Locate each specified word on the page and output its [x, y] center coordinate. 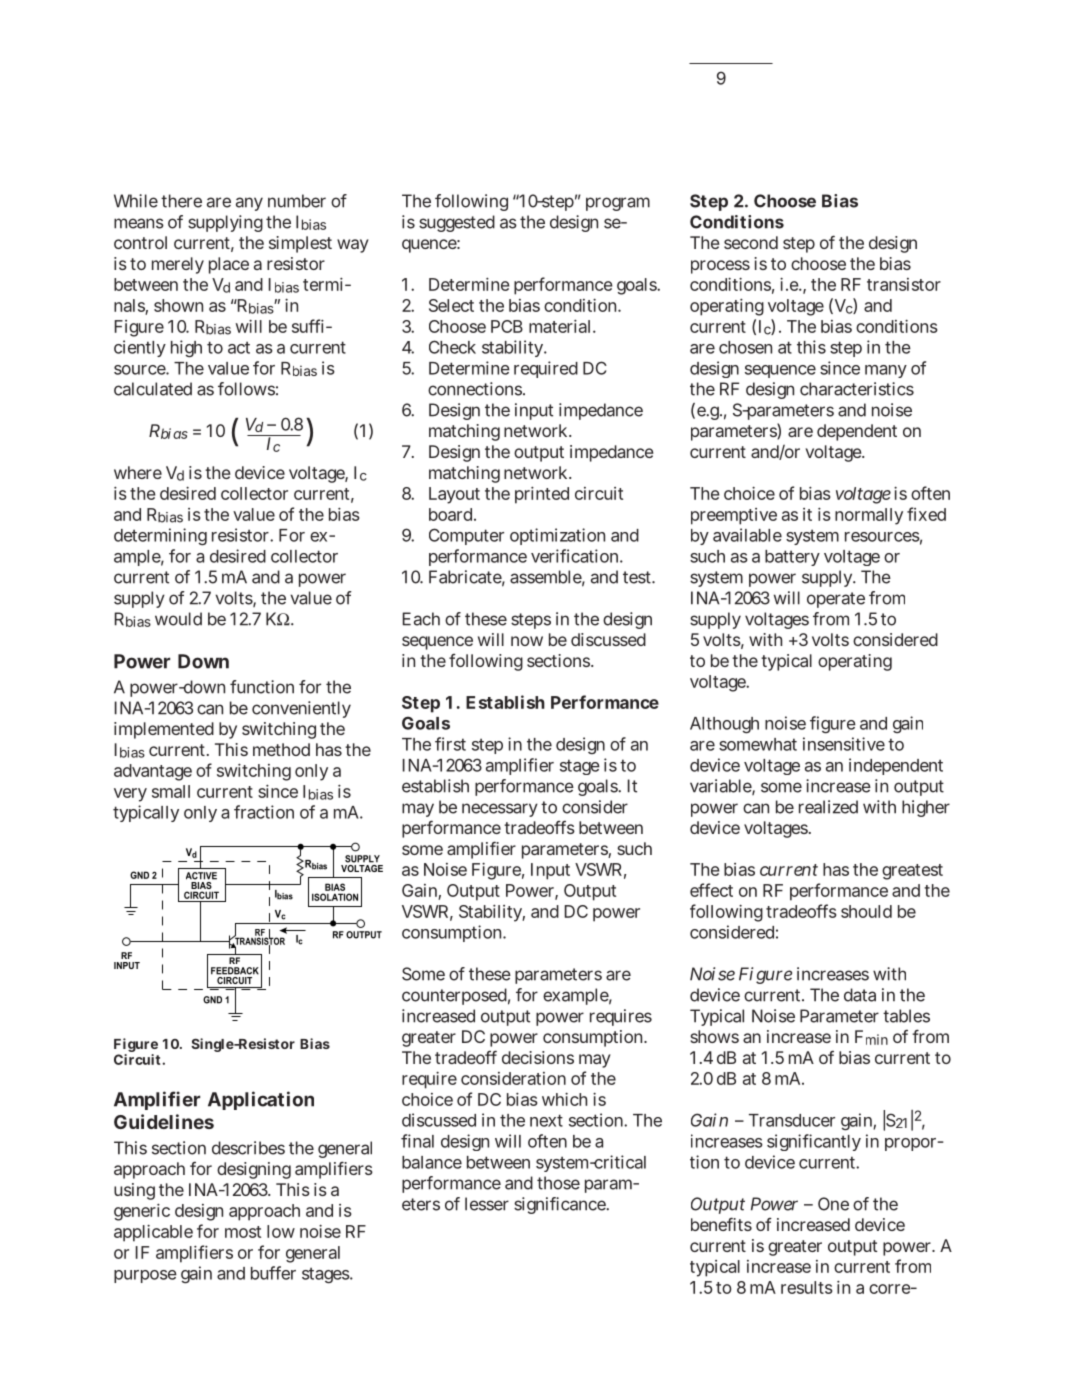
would [178, 619]
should [866, 911]
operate [836, 600]
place [229, 265]
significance [561, 1205]
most [243, 1232]
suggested [457, 223]
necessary [500, 810]
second [751, 242]
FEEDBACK [235, 971]
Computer [466, 536]
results [807, 1287]
